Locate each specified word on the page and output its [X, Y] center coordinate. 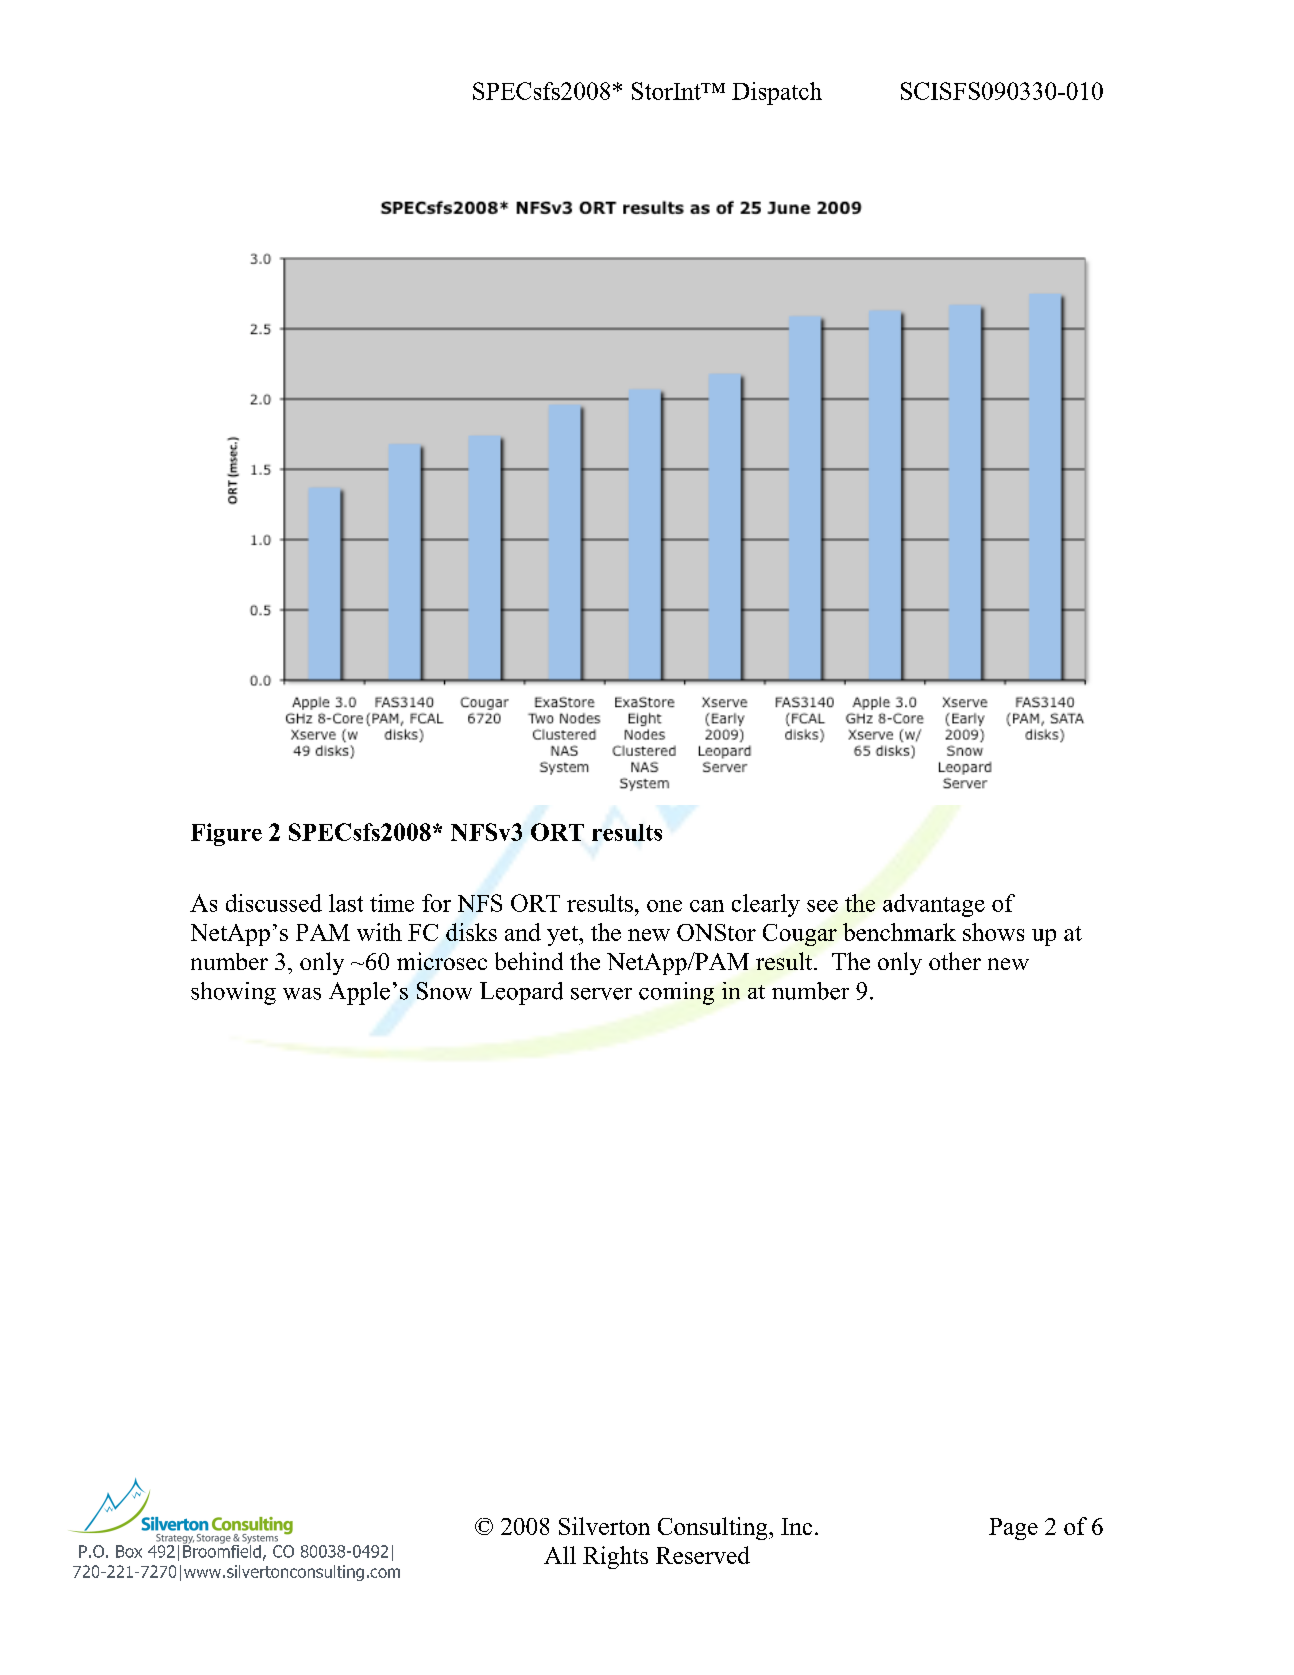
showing [233, 993]
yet [563, 936]
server [601, 994]
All [560, 1555]
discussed [274, 903]
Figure [226, 834]
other [955, 961]
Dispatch [777, 93]
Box [129, 1551]
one [664, 906]
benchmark [899, 932]
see [822, 906]
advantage [934, 905]
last [346, 903]
